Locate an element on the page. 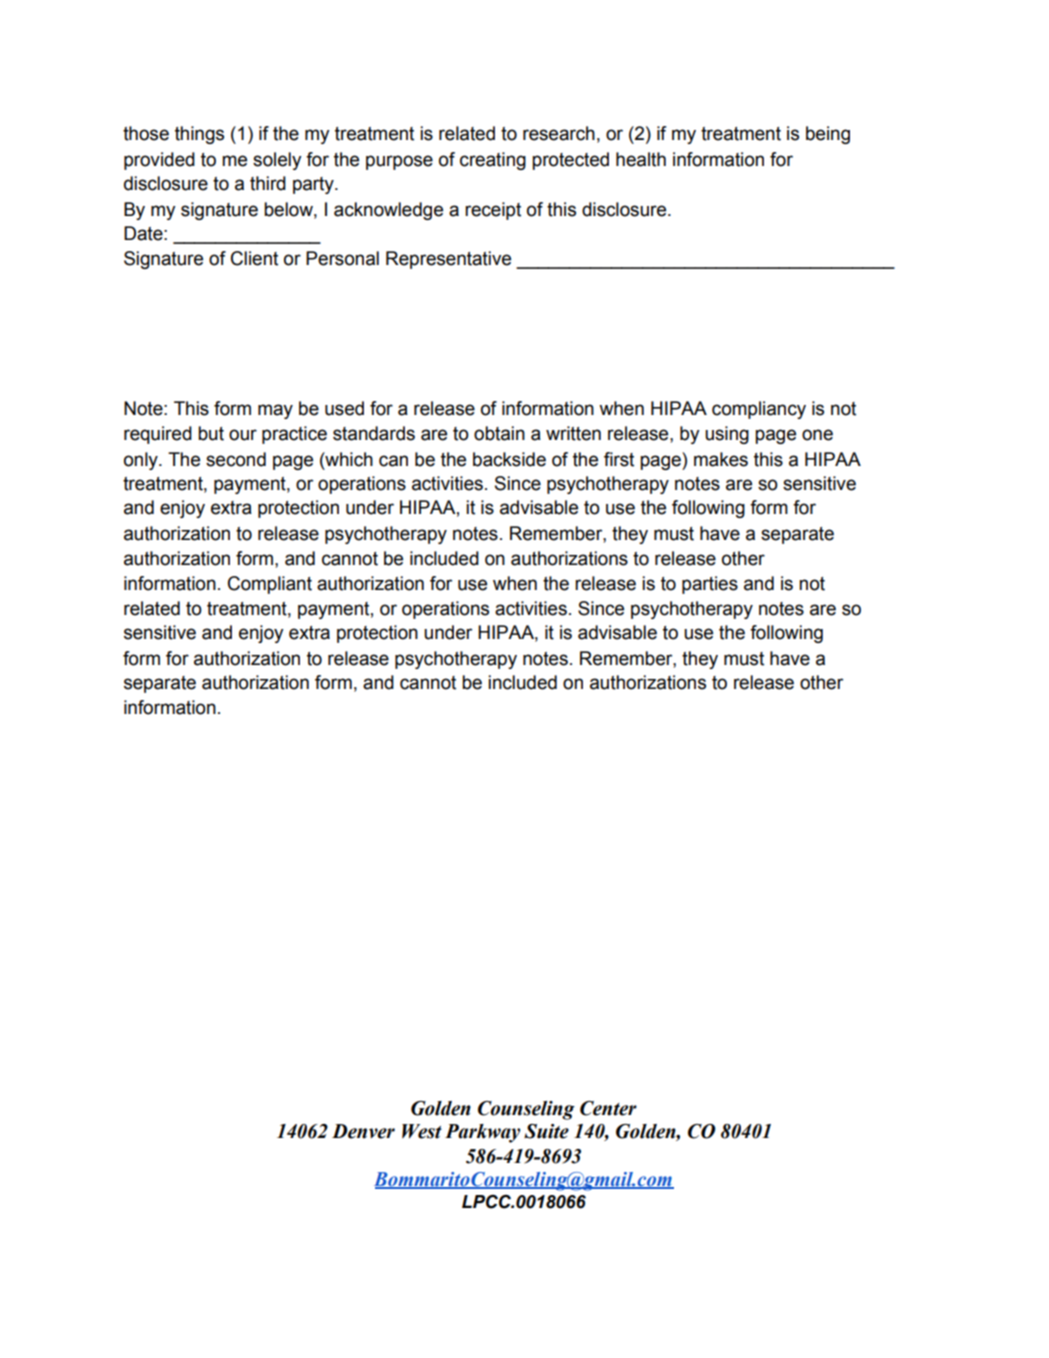 The height and width of the document is (1358, 1049). Compliant is located at coordinates (270, 585).
